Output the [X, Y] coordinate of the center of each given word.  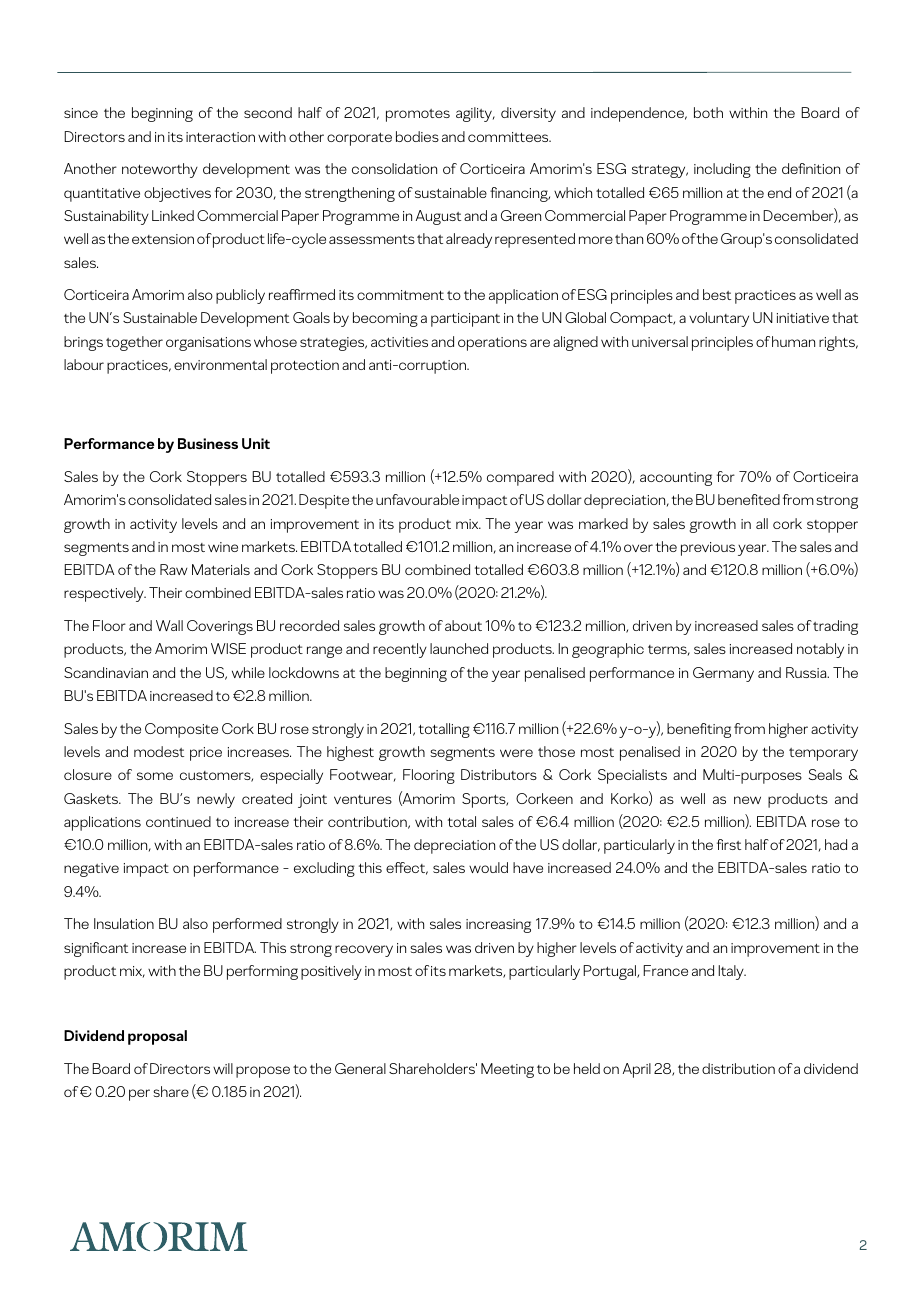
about [463, 625]
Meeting [507, 1070]
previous [708, 549]
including [722, 170]
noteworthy [160, 170]
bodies [417, 136]
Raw [173, 569]
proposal [157, 1037]
